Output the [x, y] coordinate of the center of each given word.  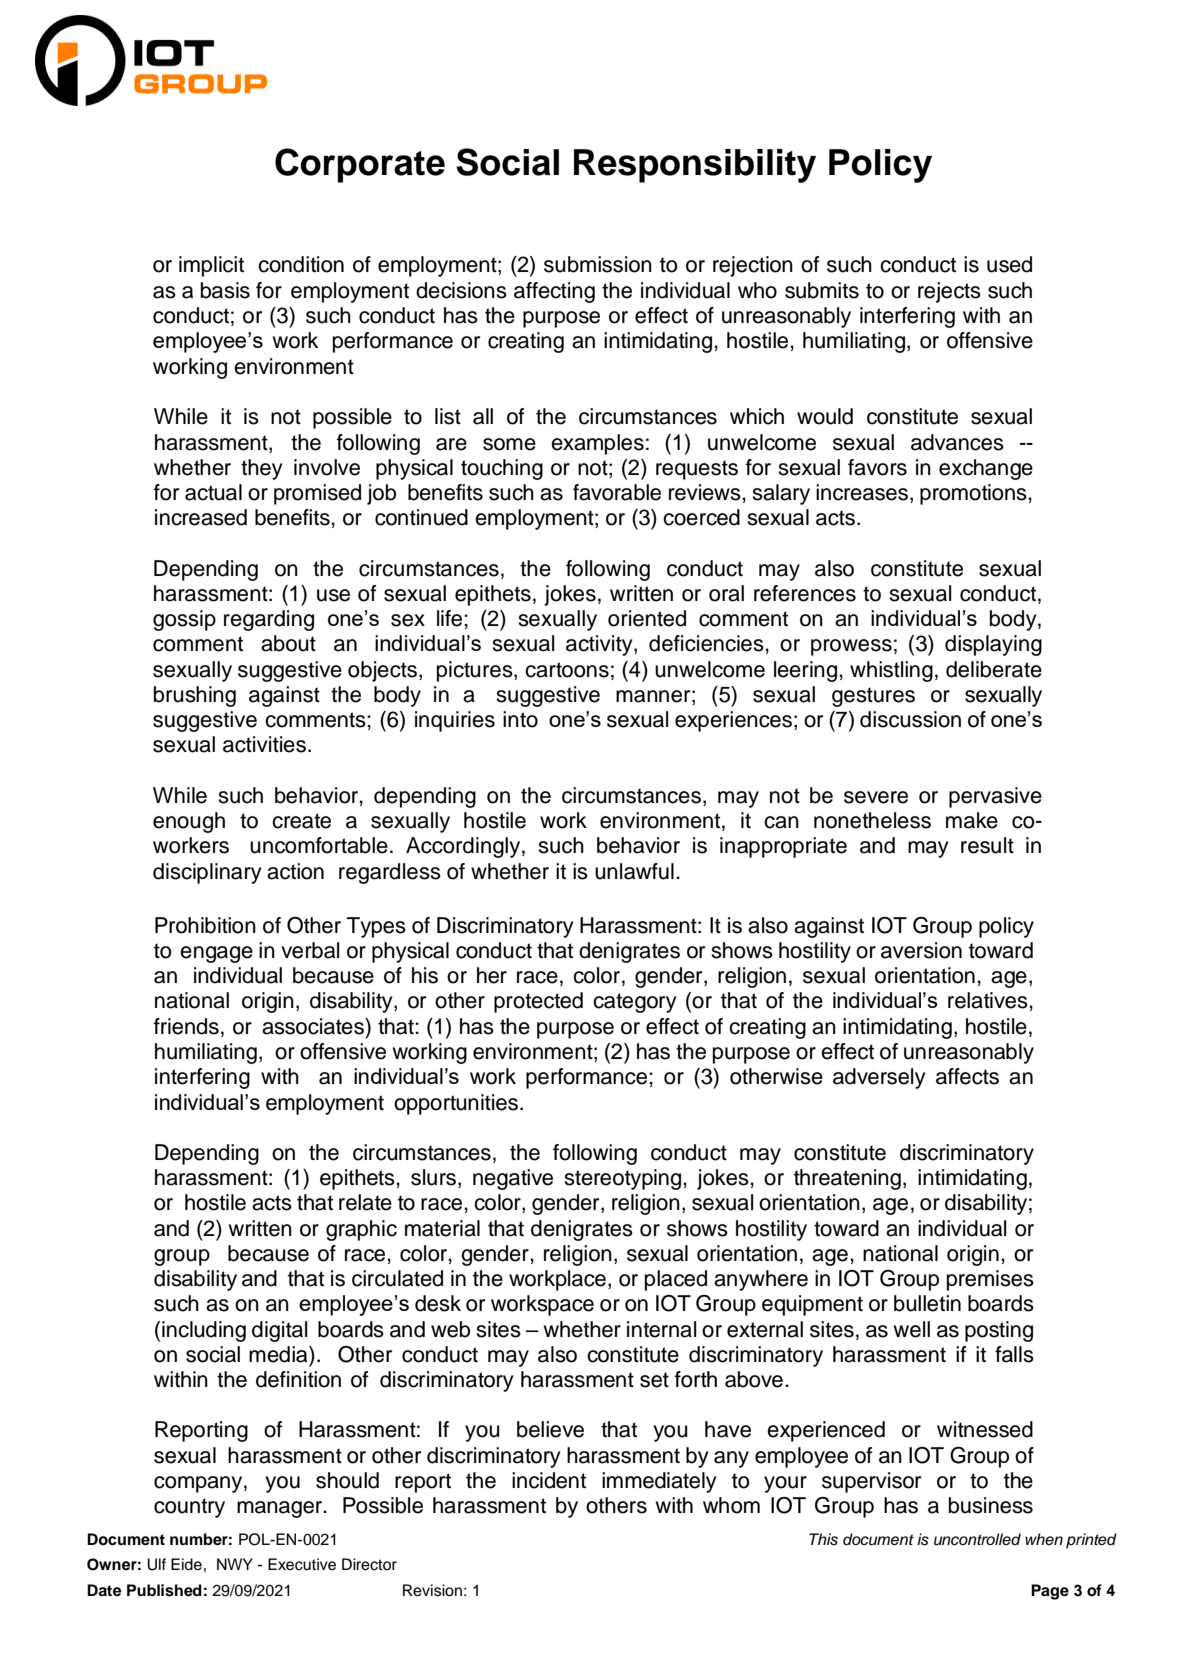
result [987, 845]
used [1009, 264]
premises [990, 1280]
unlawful [634, 871]
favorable [617, 492]
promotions [974, 494]
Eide [186, 1564]
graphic [361, 1230]
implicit [211, 266]
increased [201, 517]
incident [549, 1480]
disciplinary [207, 873]
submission [598, 264]
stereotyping [624, 1179]
